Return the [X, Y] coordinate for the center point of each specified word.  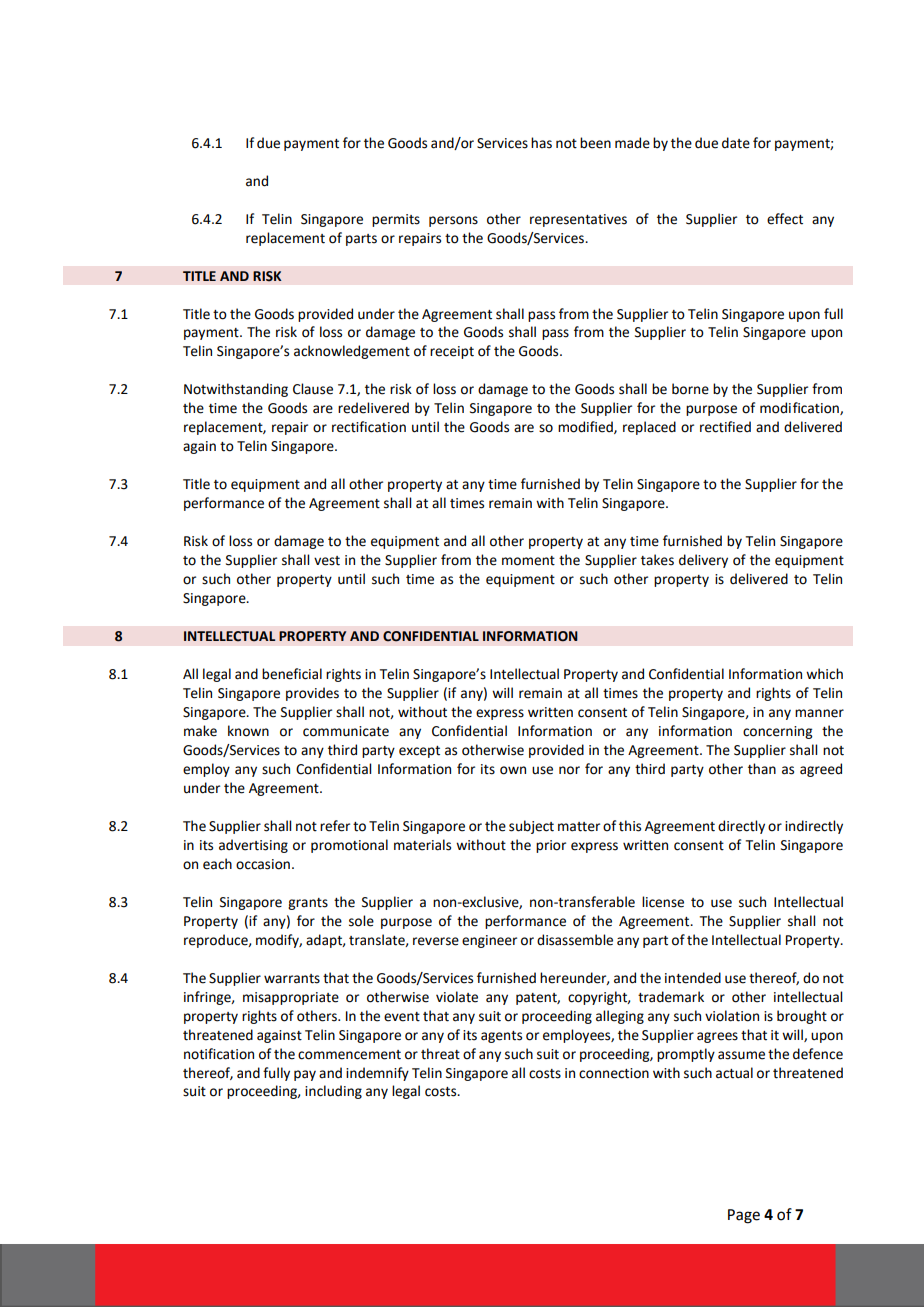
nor [569, 770]
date [736, 143]
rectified [725, 427]
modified [586, 427]
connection [614, 1073]
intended [693, 978]
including [333, 1092]
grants [308, 904]
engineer [489, 941]
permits [396, 220]
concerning [777, 732]
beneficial [292, 674]
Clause [313, 389]
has [541, 143]
